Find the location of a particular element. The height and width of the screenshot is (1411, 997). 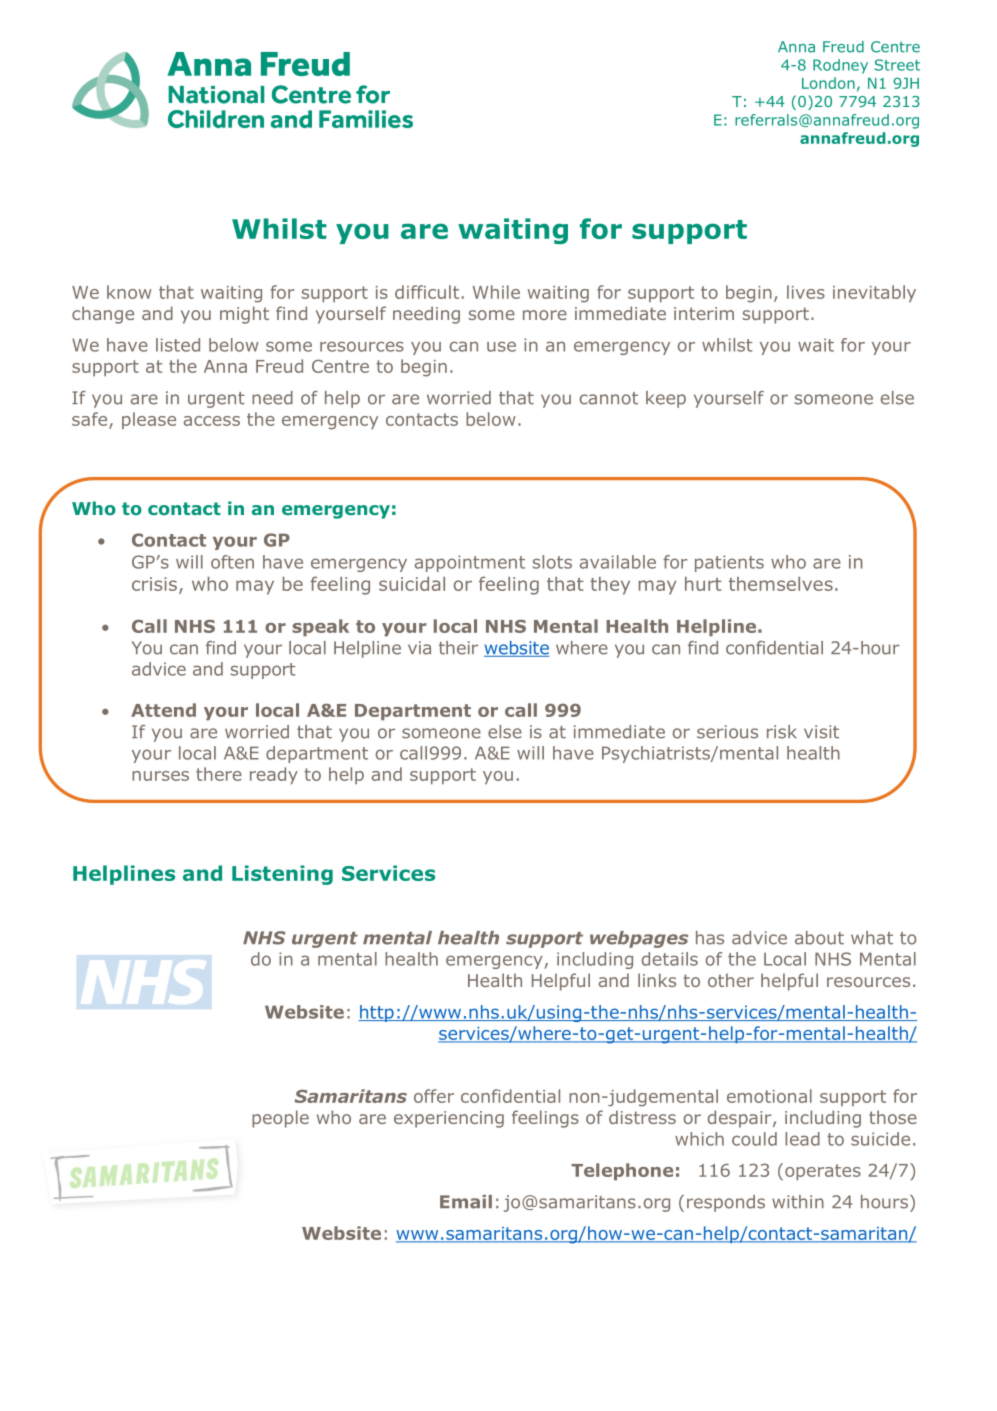

Email is located at coordinates (466, 1202).
